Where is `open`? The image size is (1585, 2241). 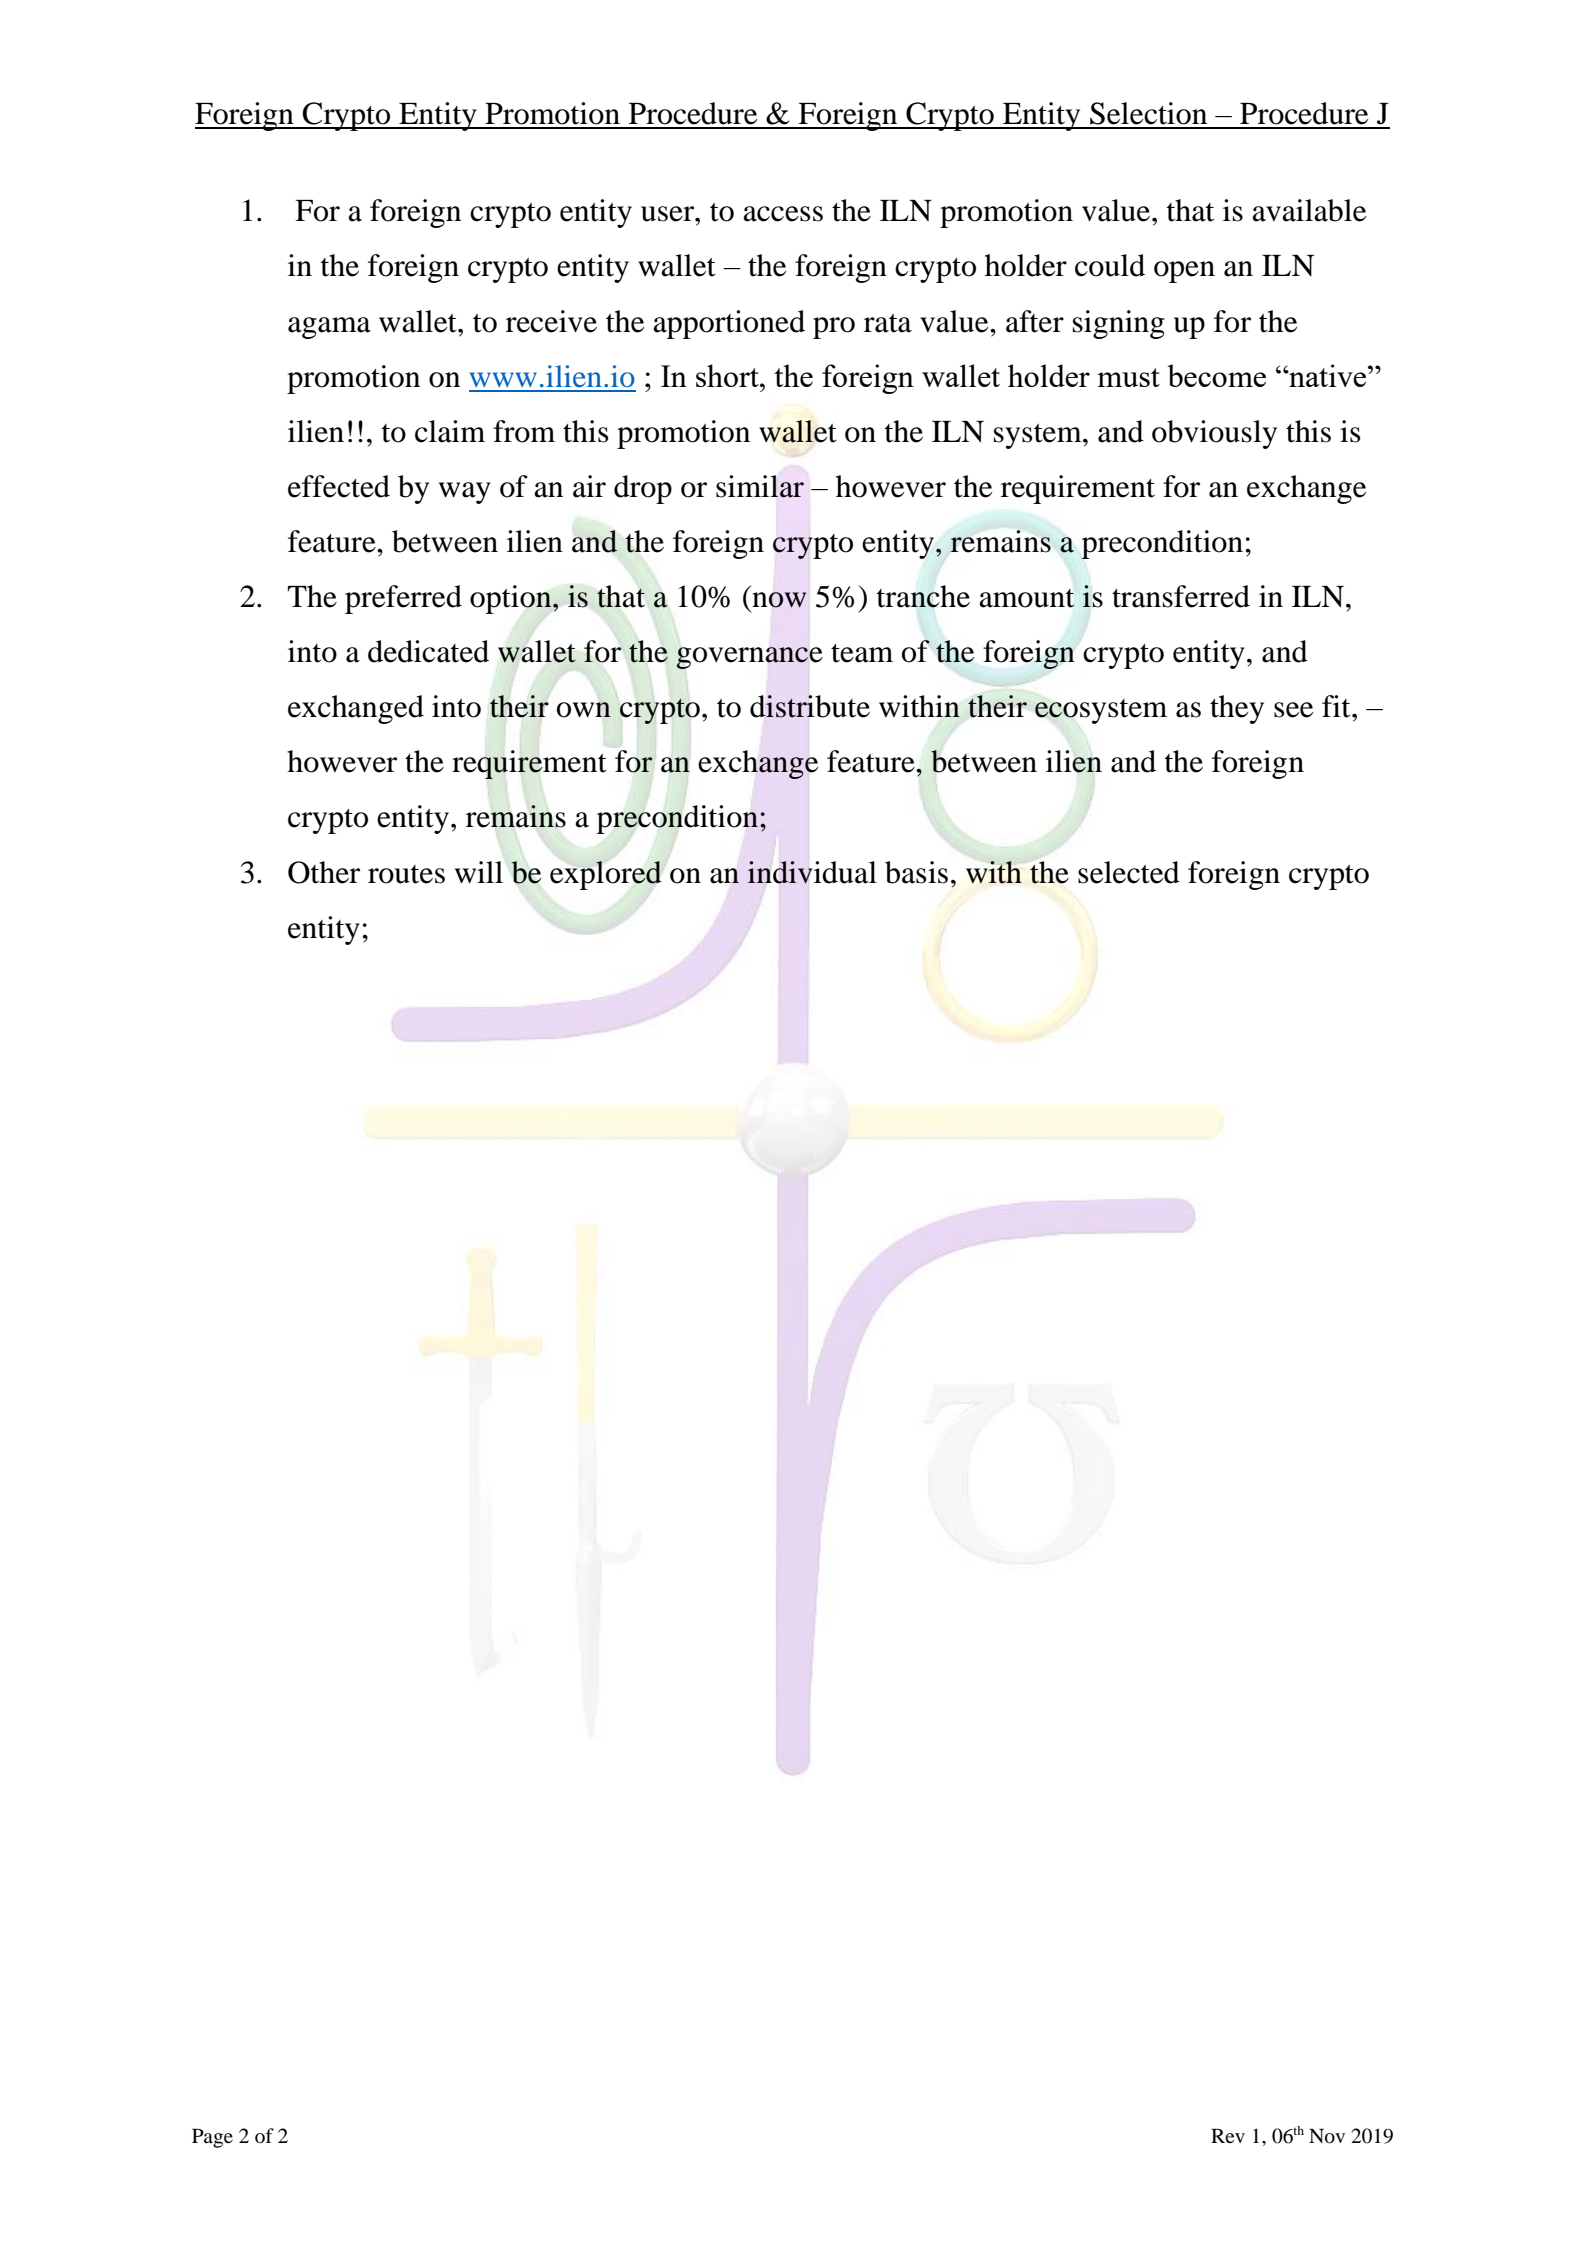 open is located at coordinates (1184, 272).
